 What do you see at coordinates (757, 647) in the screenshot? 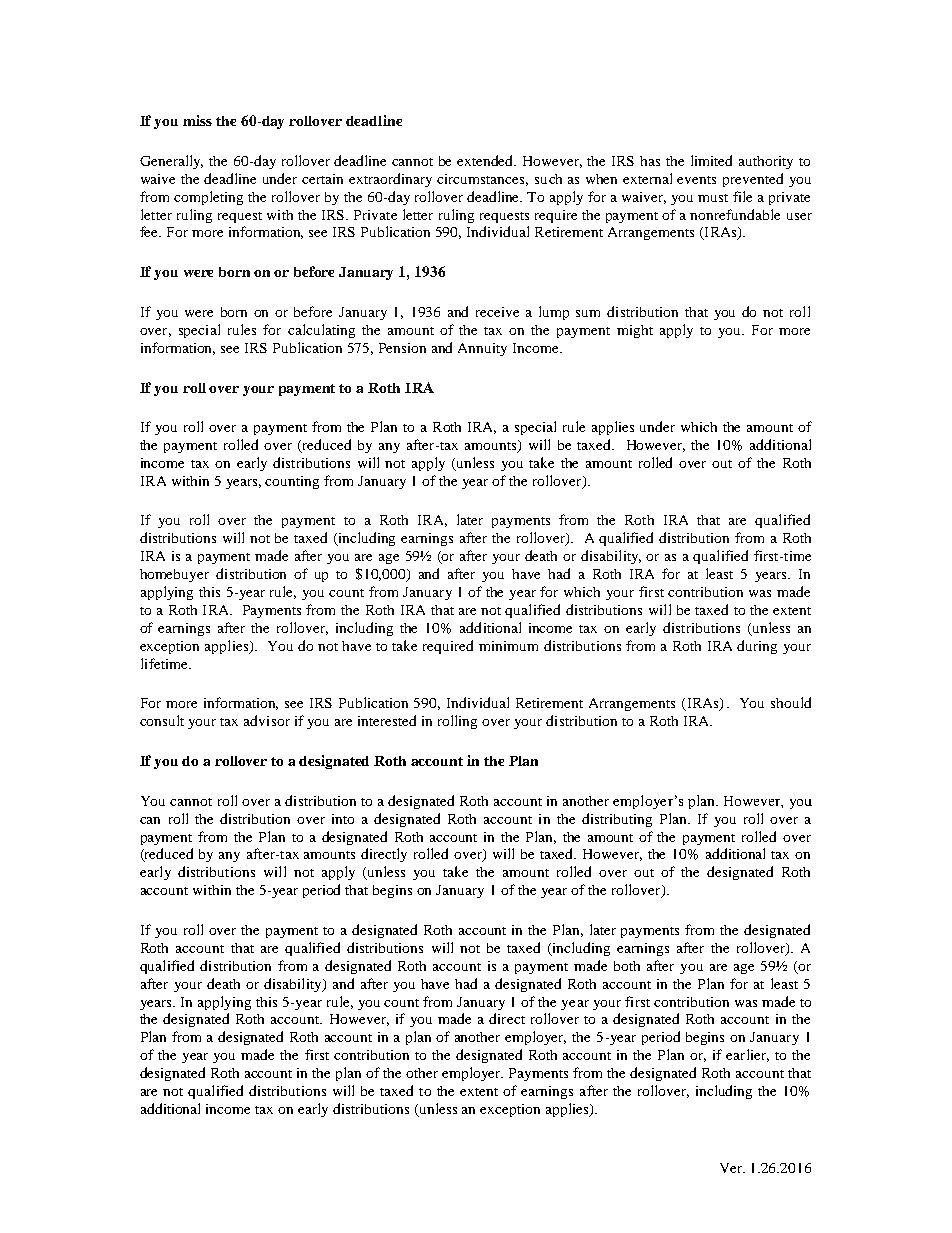
I see `during` at bounding box center [757, 647].
